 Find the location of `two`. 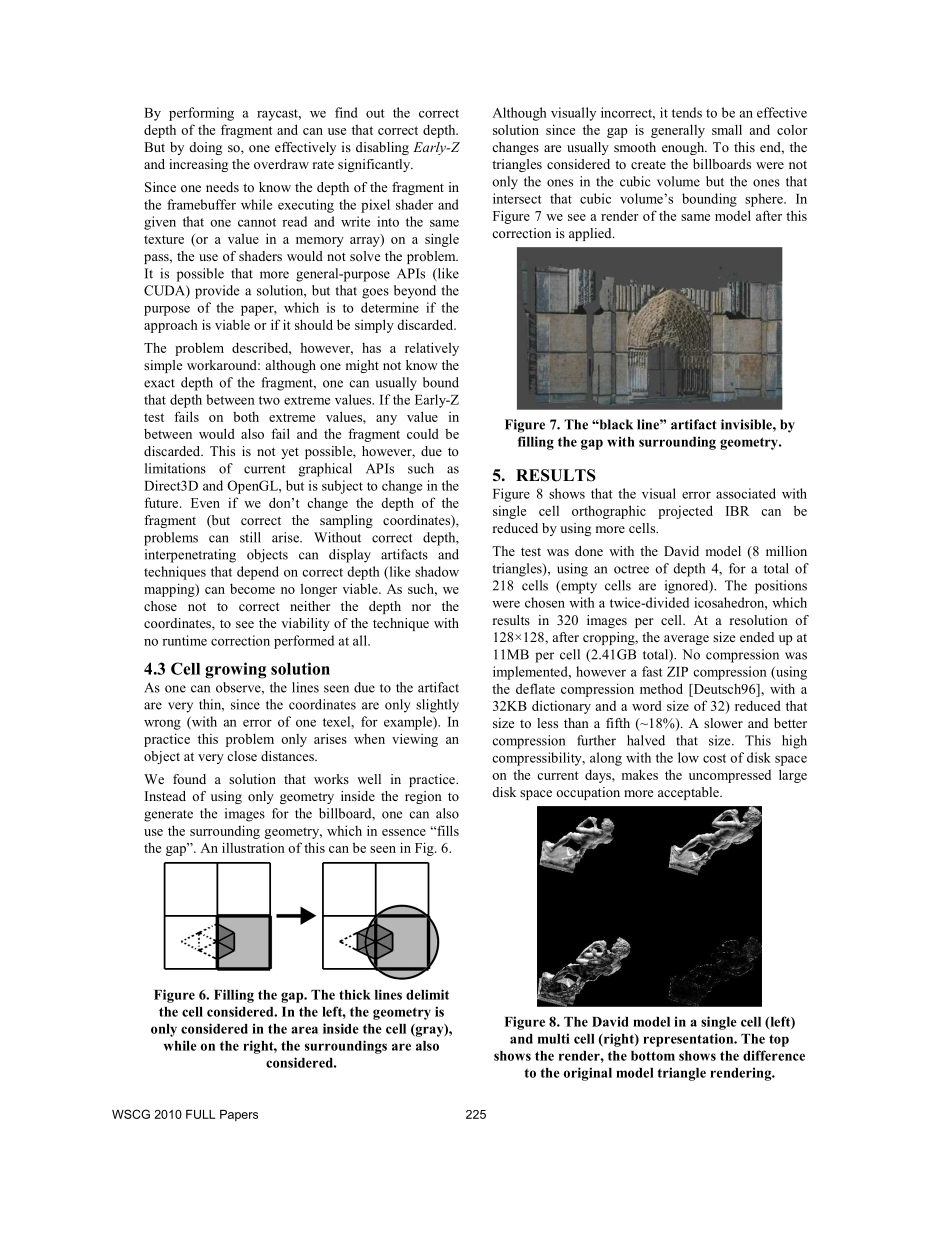

two is located at coordinates (269, 400).
